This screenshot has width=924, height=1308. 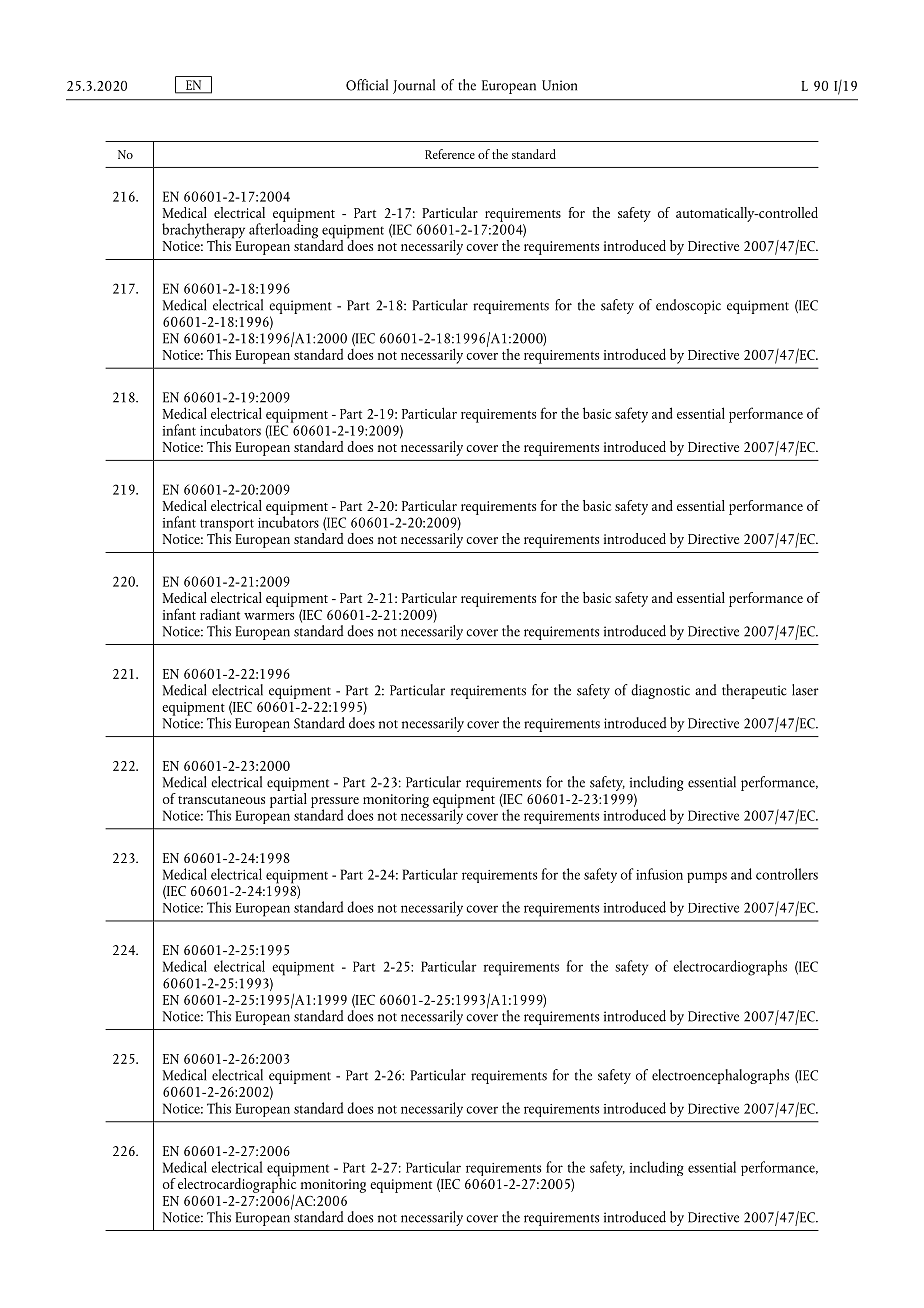 I want to click on Official, so click(x=367, y=85).
